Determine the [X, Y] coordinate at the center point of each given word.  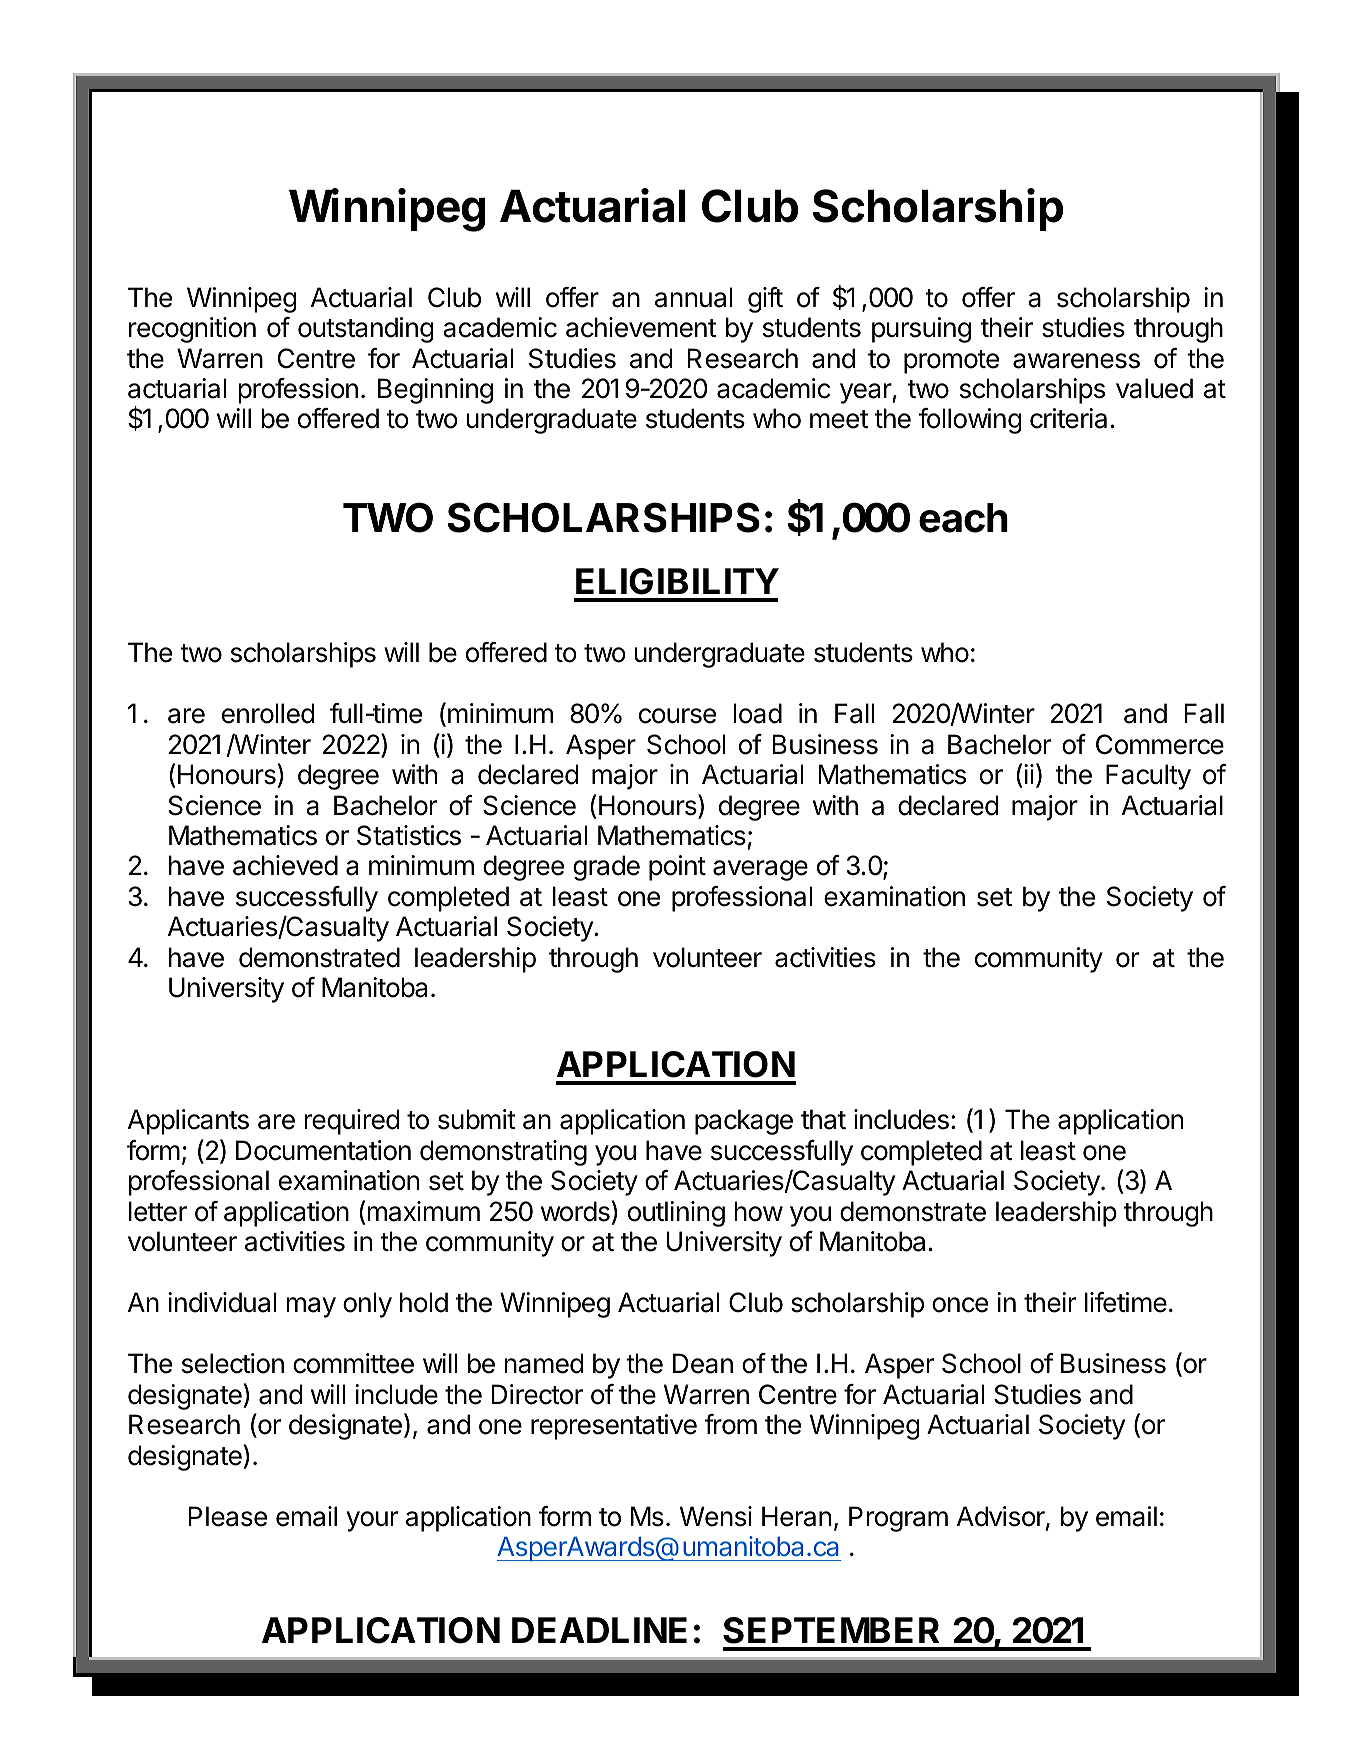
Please [228, 1516]
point [677, 868]
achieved [285, 865]
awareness [1076, 361]
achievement [641, 327]
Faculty [1148, 777]
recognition [192, 330]
